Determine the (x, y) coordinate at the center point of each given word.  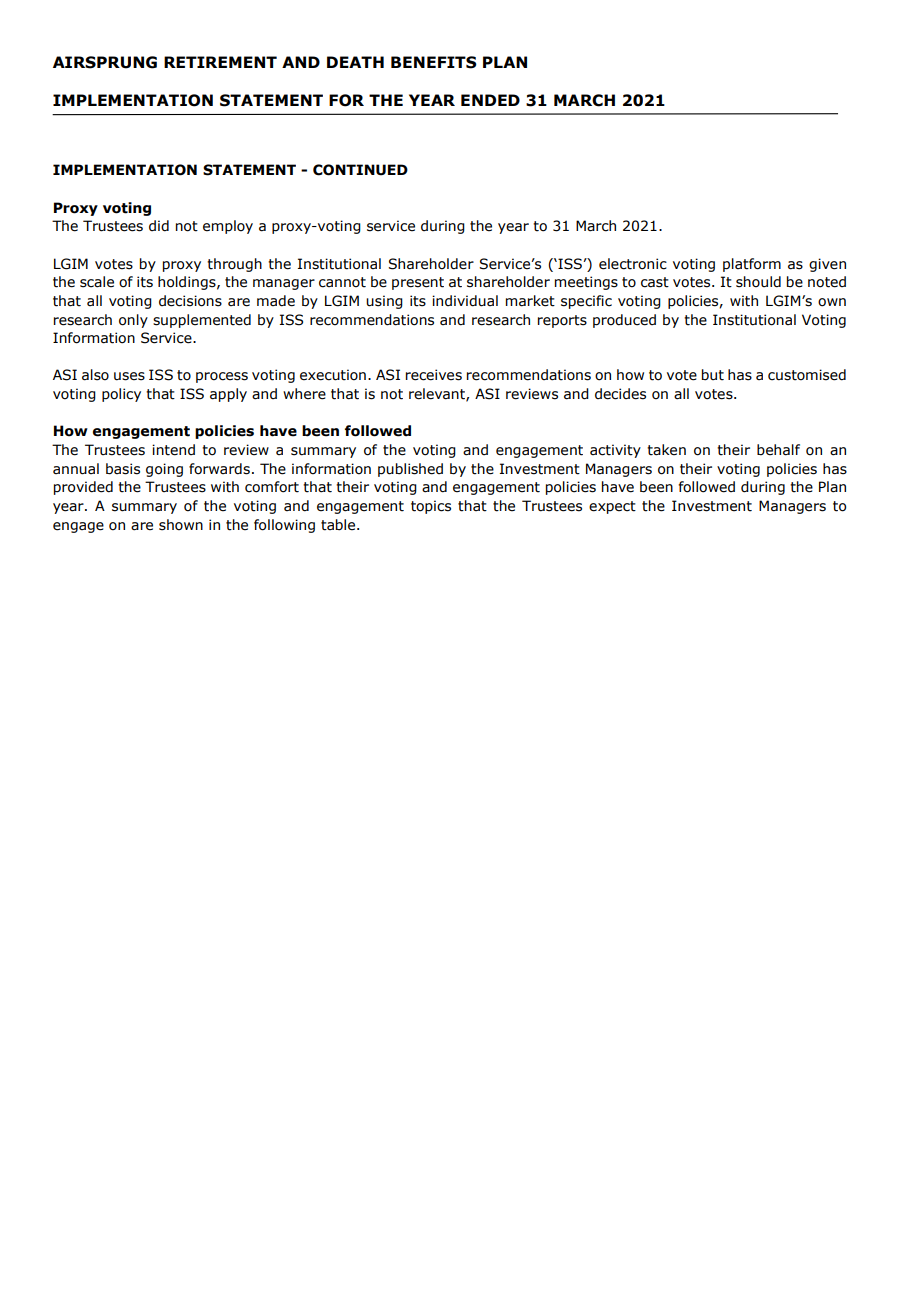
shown (181, 525)
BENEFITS (434, 62)
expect (612, 507)
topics (431, 507)
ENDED (490, 100)
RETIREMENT (220, 62)
